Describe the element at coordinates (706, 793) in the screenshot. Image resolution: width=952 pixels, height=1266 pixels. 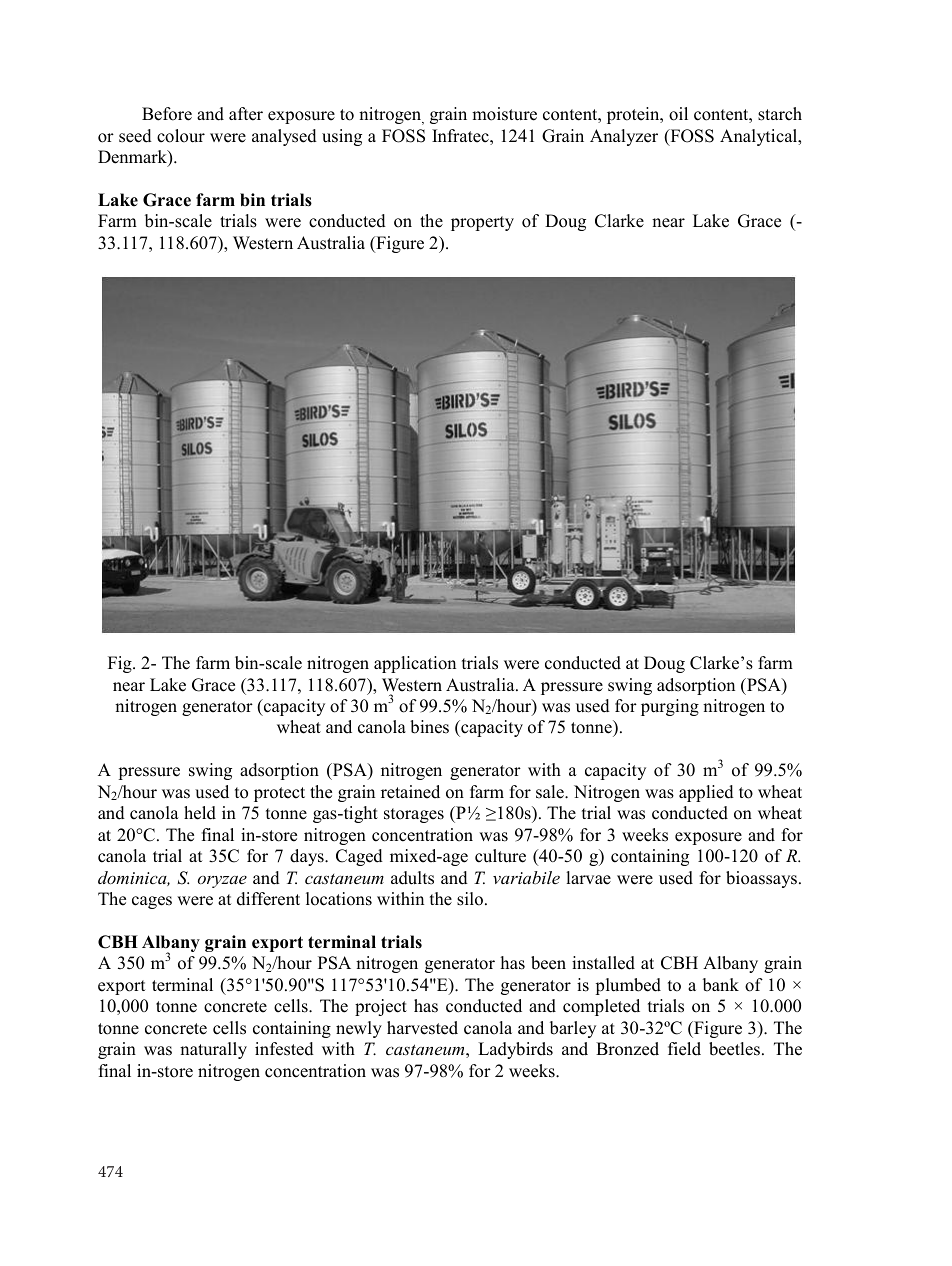
I see `applied` at that location.
